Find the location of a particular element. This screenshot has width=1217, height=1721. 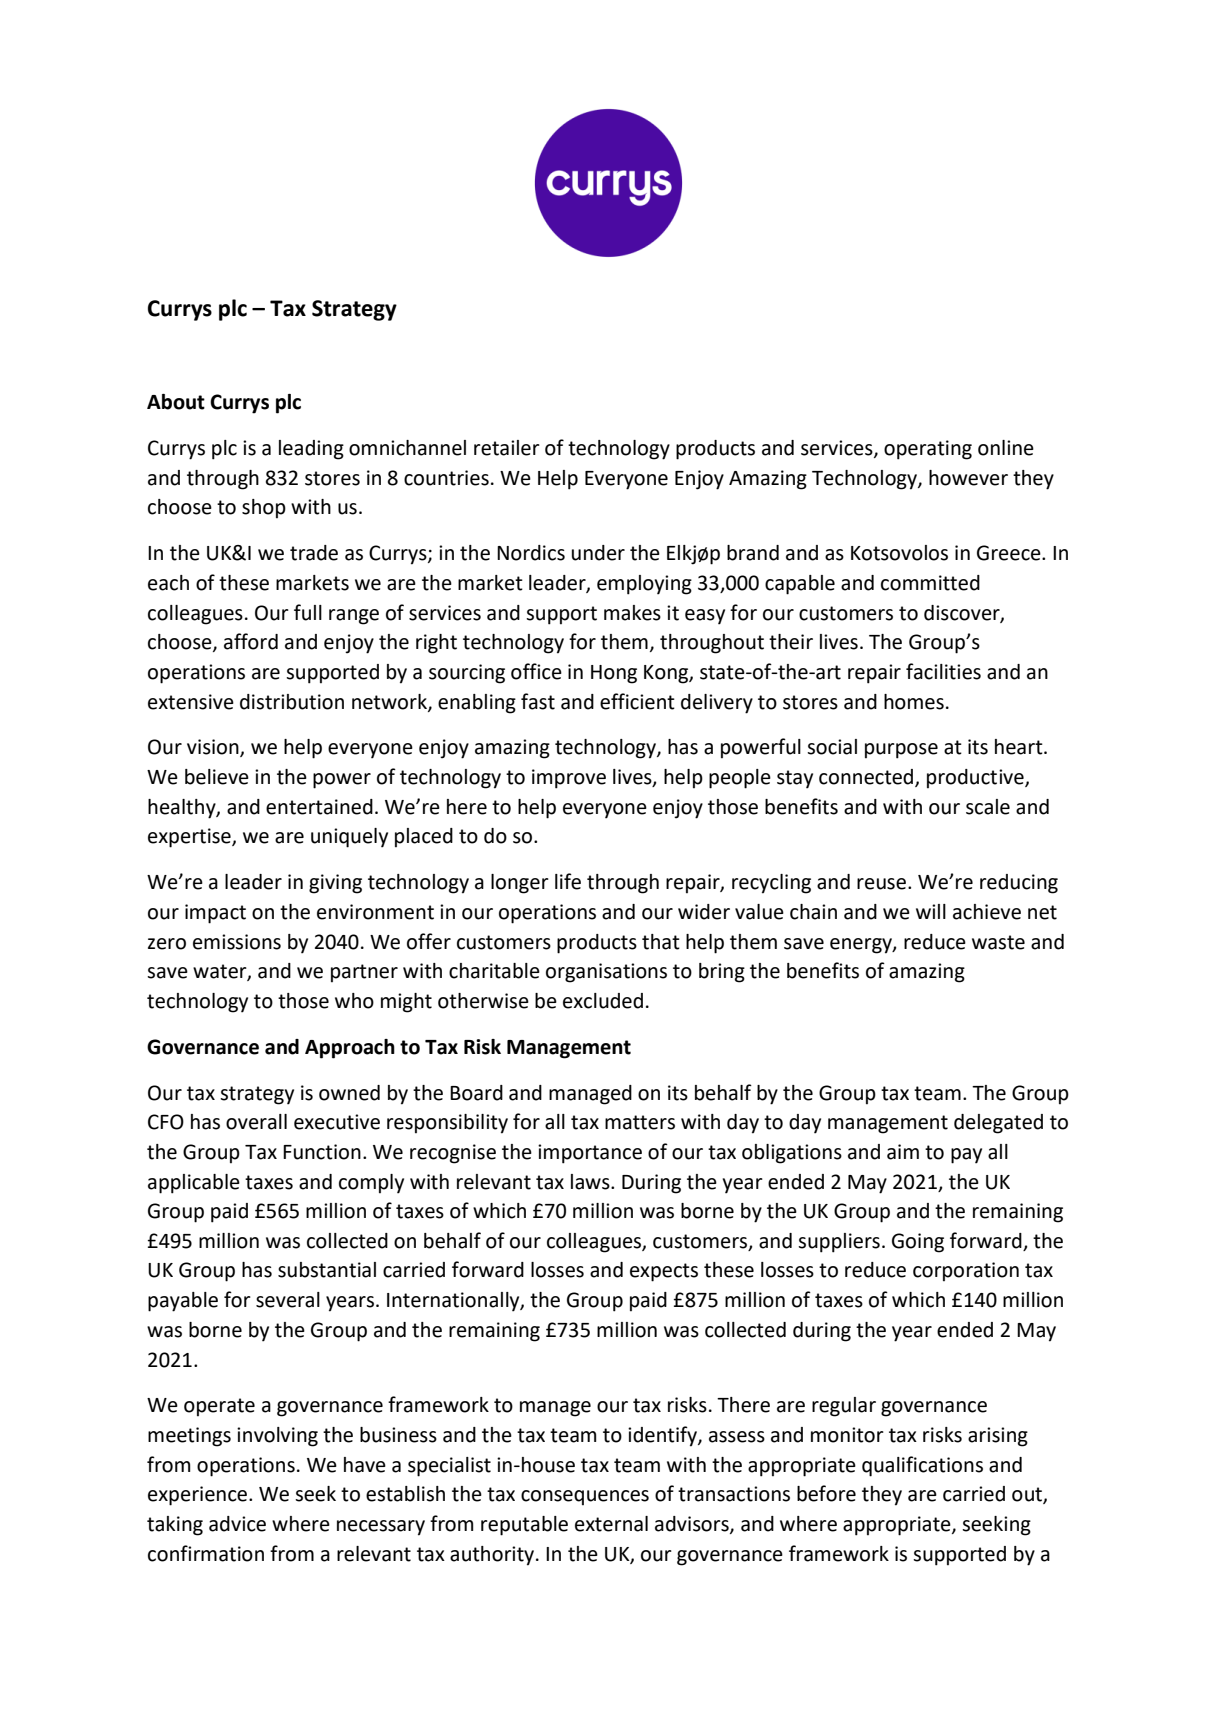

retailer is located at coordinates (507, 448).
